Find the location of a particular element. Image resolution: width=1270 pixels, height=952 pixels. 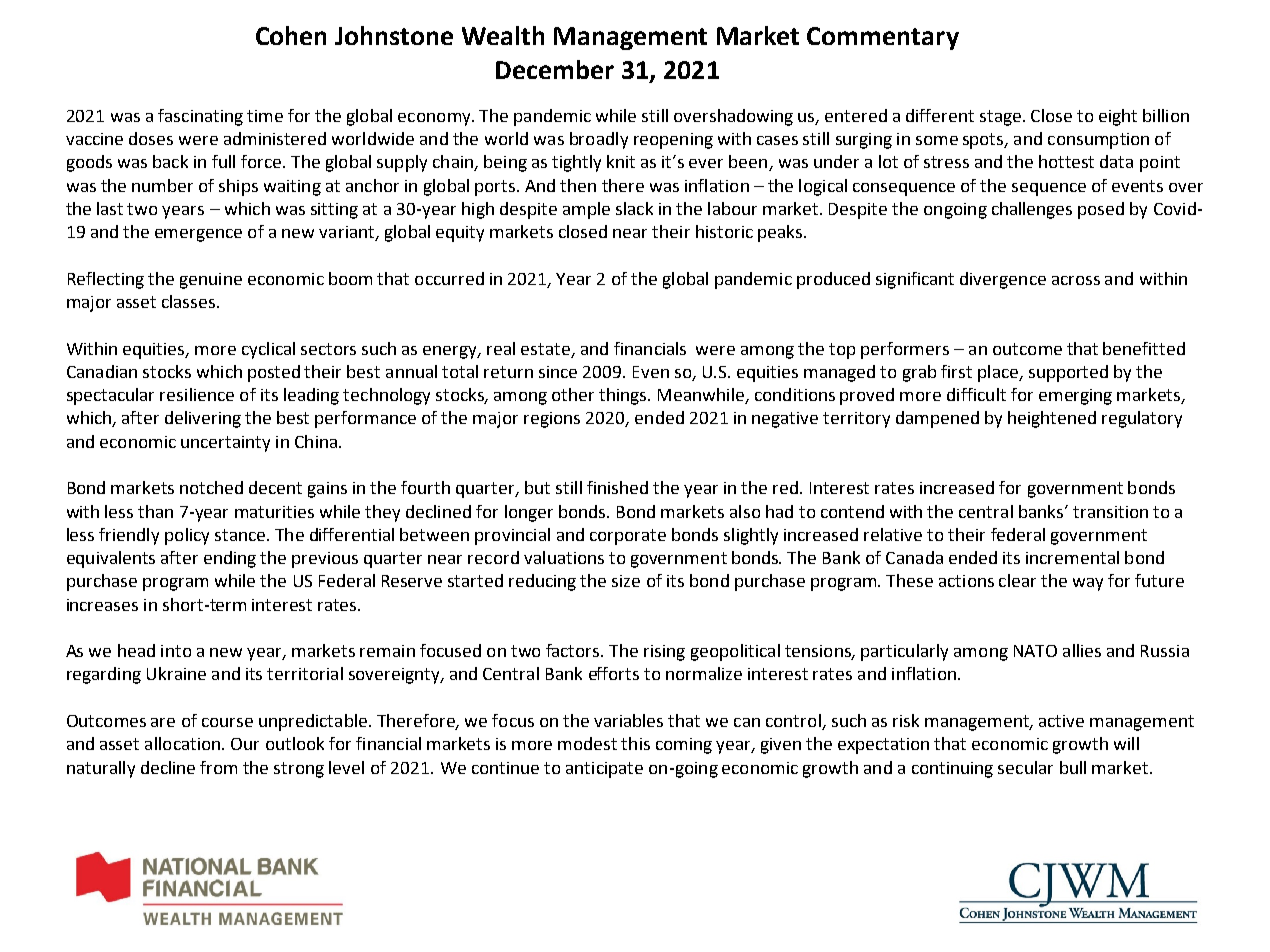

emergence is located at coordinates (198, 235).
